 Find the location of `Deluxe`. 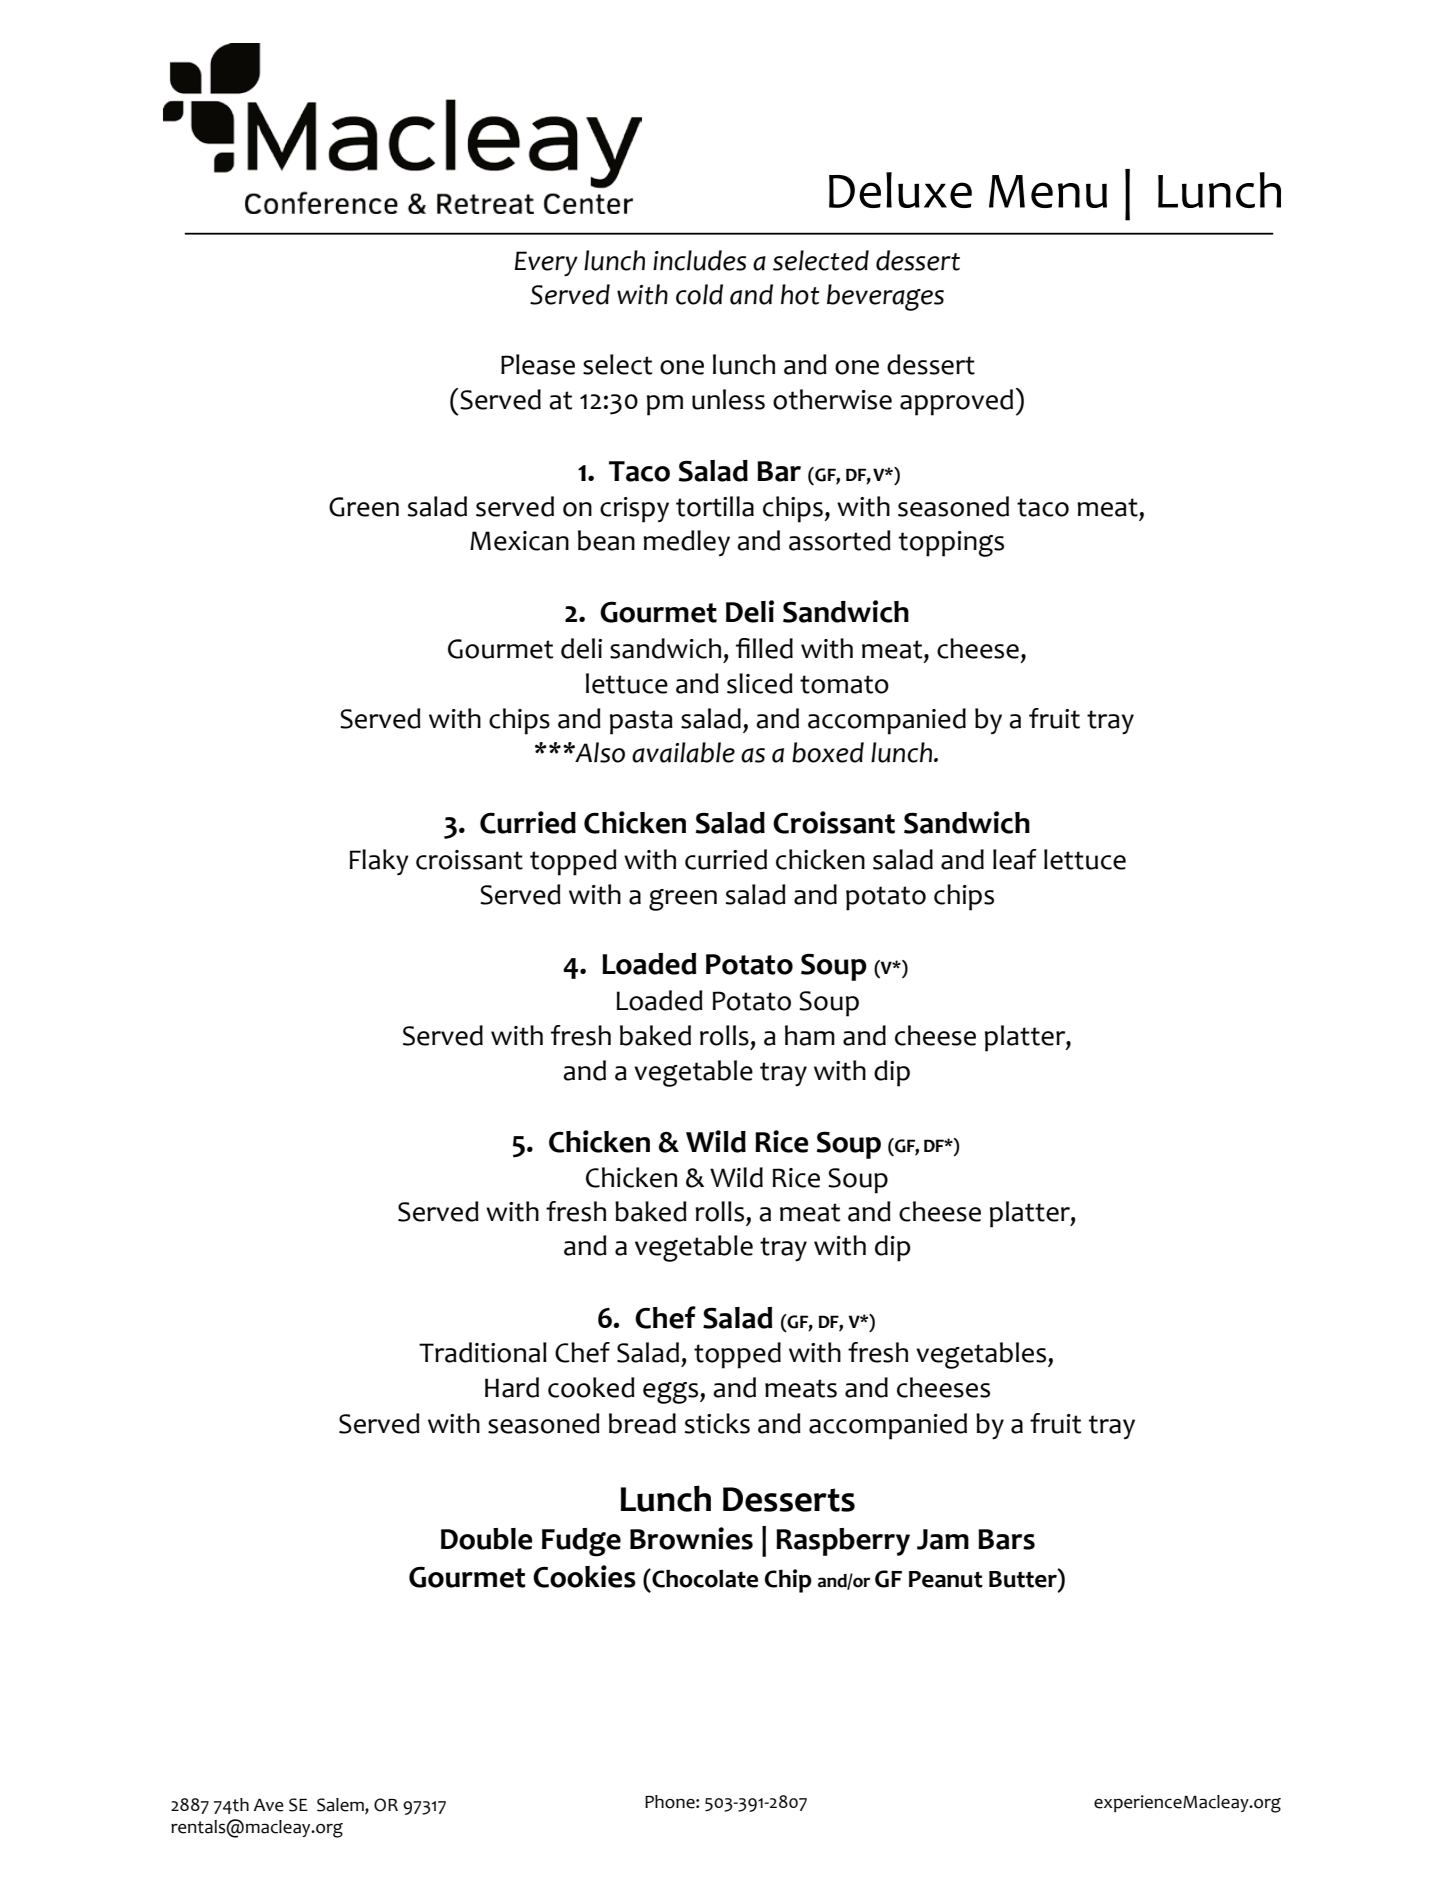

Deluxe is located at coordinates (900, 190).
